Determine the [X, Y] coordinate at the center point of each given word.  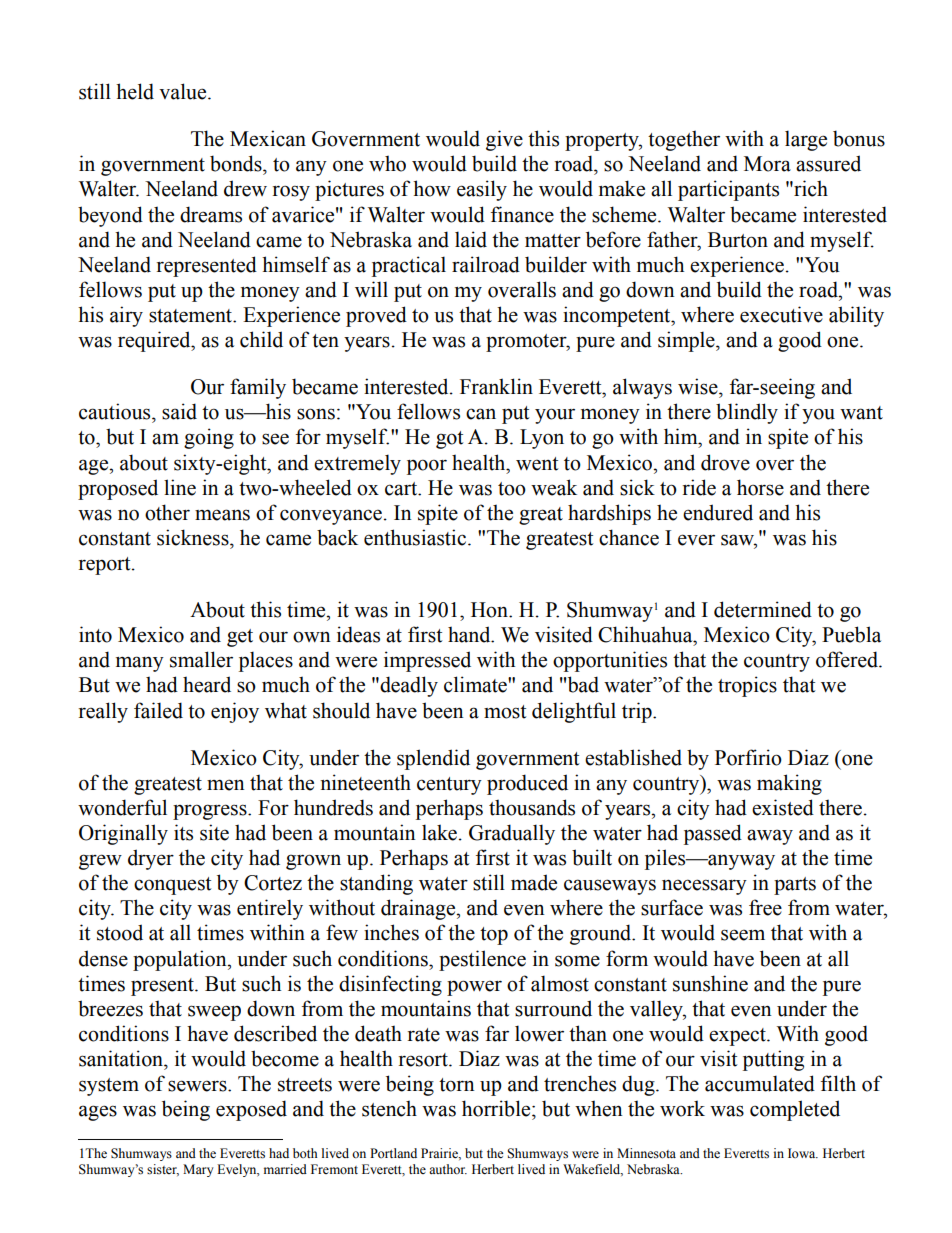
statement [191, 316]
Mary [198, 1170]
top [494, 936]
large [806, 140]
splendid [433, 759]
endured [718, 512]
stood [120, 932]
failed [158, 710]
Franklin [496, 386]
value [184, 91]
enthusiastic [415, 537]
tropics [747, 686]
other [167, 512]
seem [743, 935]
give [504, 140]
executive [781, 314]
